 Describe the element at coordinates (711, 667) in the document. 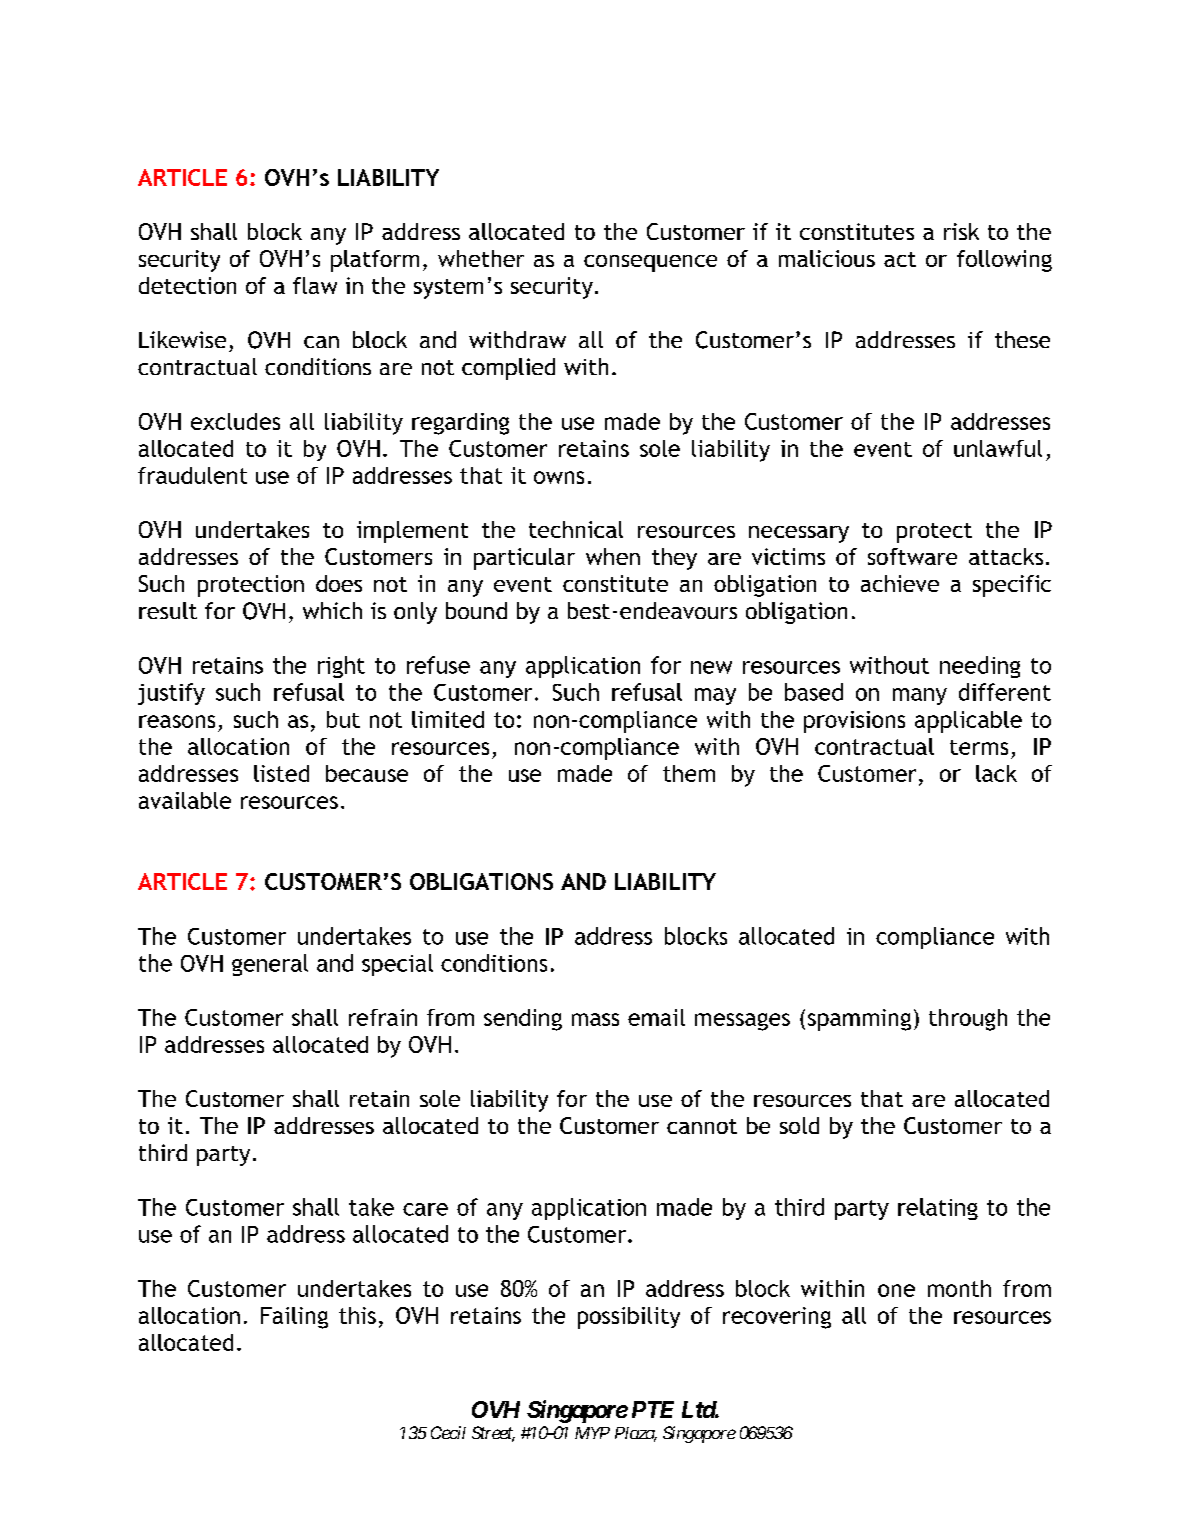

I see `new` at that location.
